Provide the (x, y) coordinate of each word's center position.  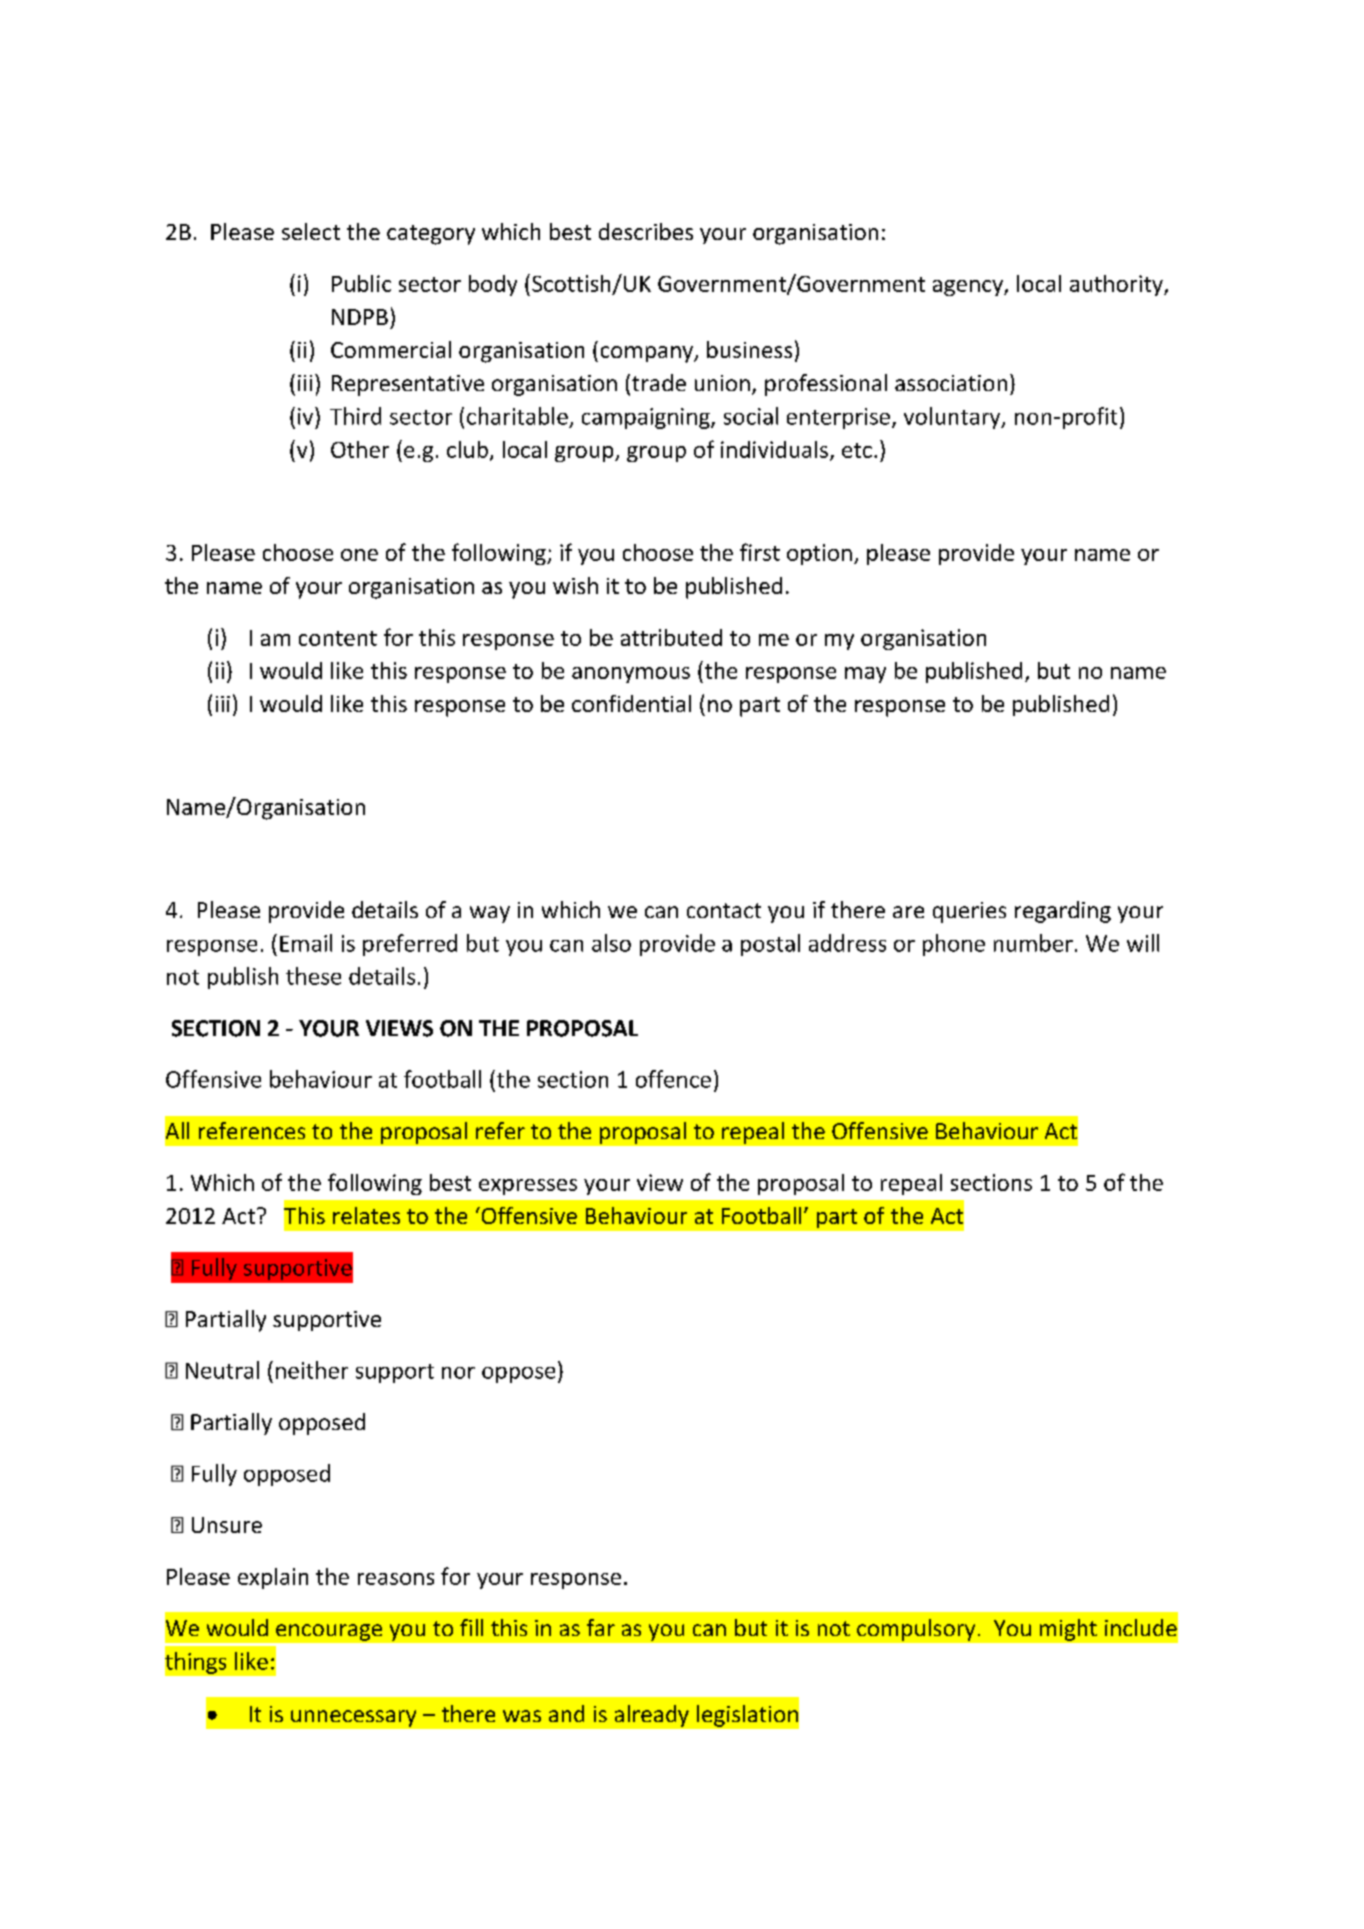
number (1033, 943)
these (313, 976)
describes (646, 231)
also (611, 943)
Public (361, 283)
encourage (329, 1632)
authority (1117, 285)
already (652, 1716)
